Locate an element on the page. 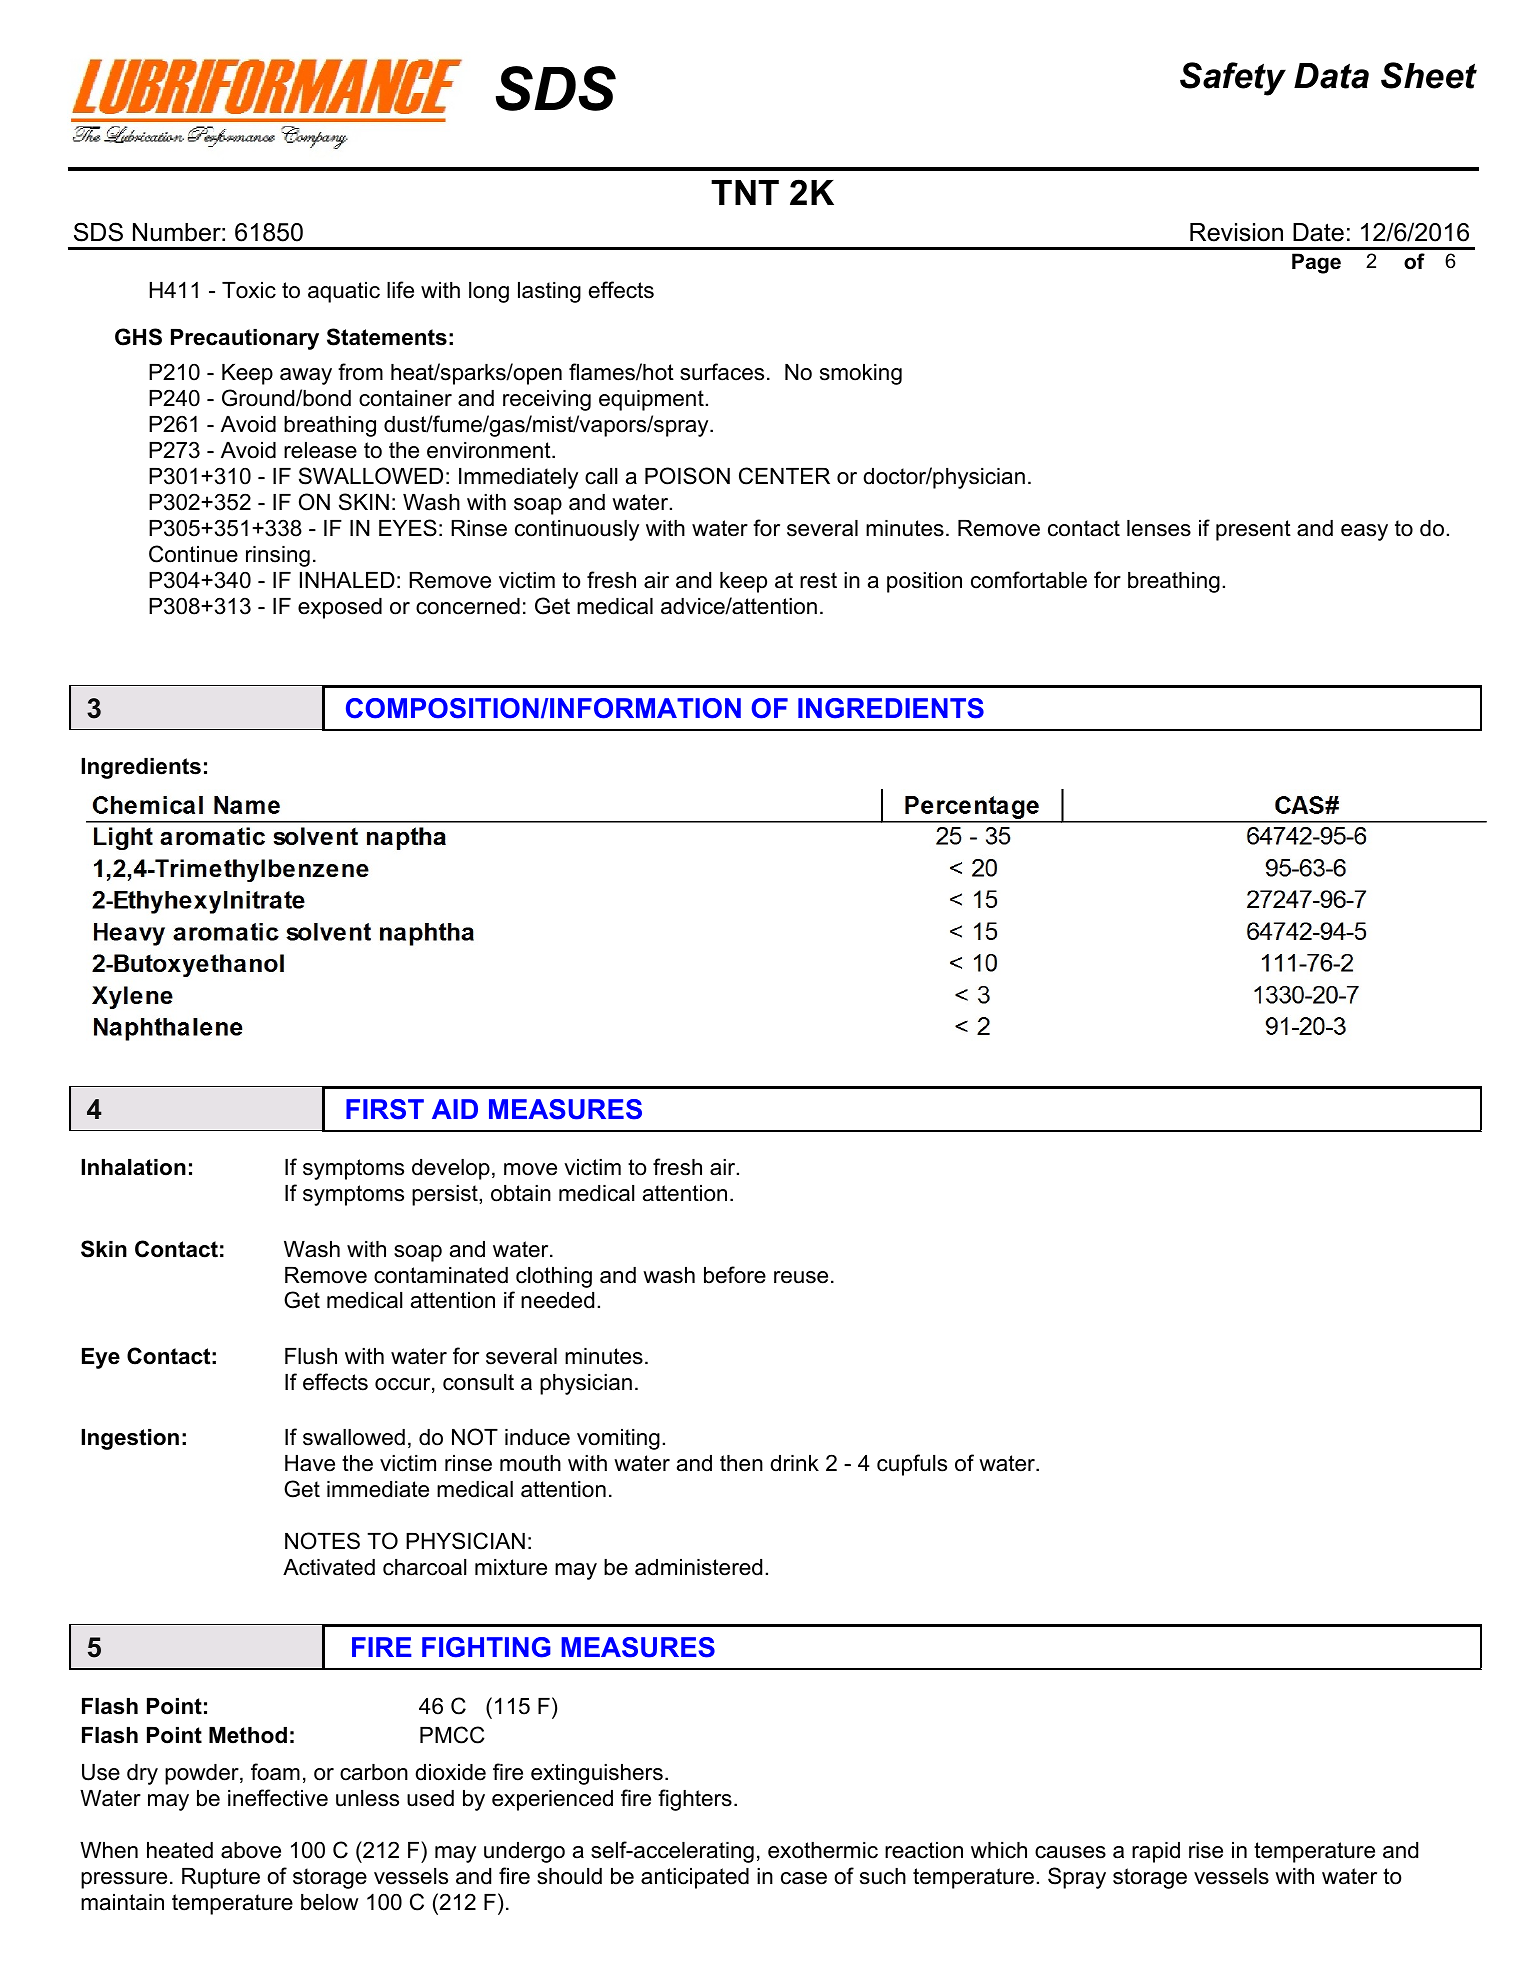 Image resolution: width=1538 pixels, height=1987 pixels. TNT is located at coordinates (745, 192).
